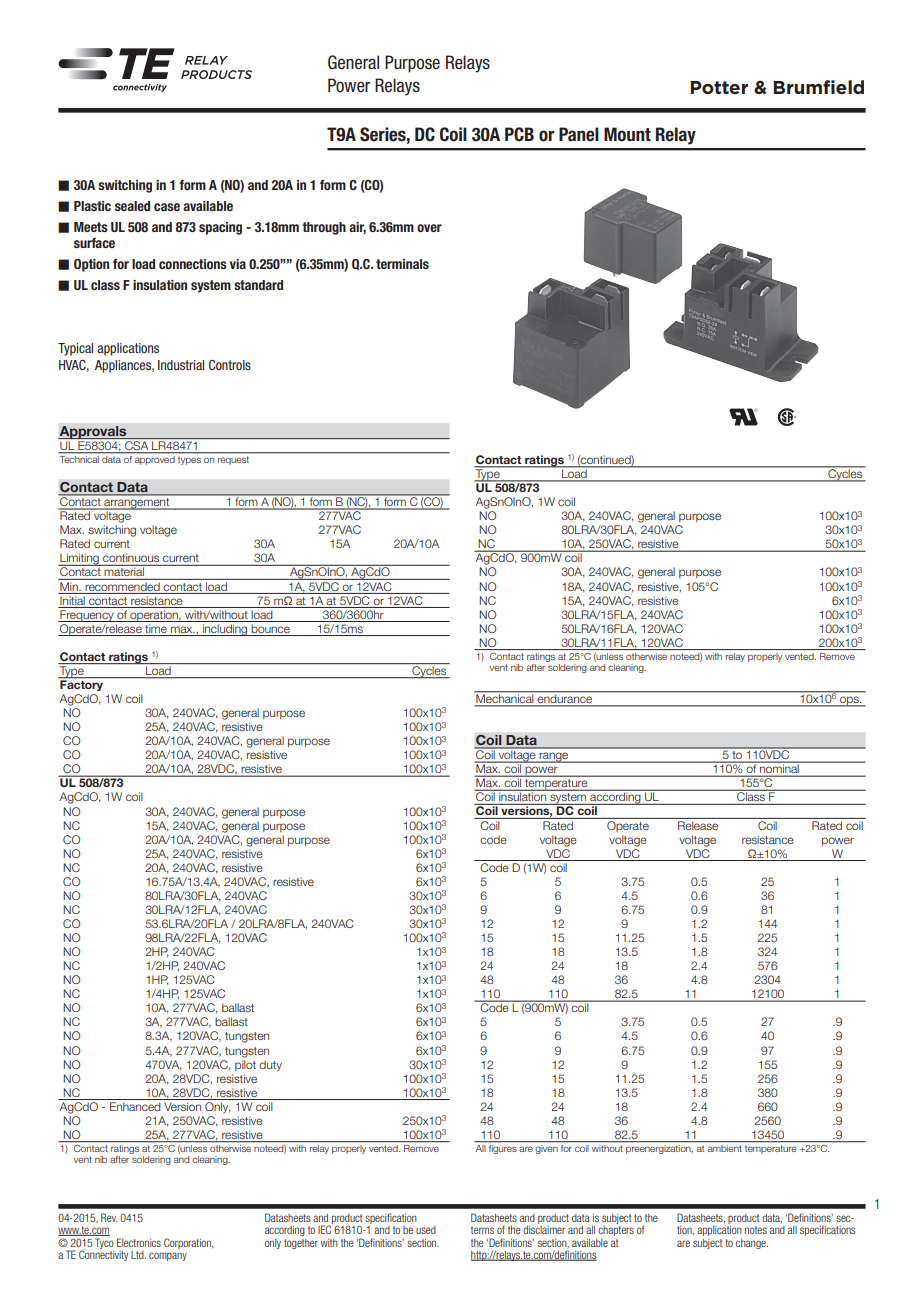 The height and width of the screenshot is (1308, 924). What do you see at coordinates (167, 207) in the screenshot?
I see `case` at bounding box center [167, 207].
